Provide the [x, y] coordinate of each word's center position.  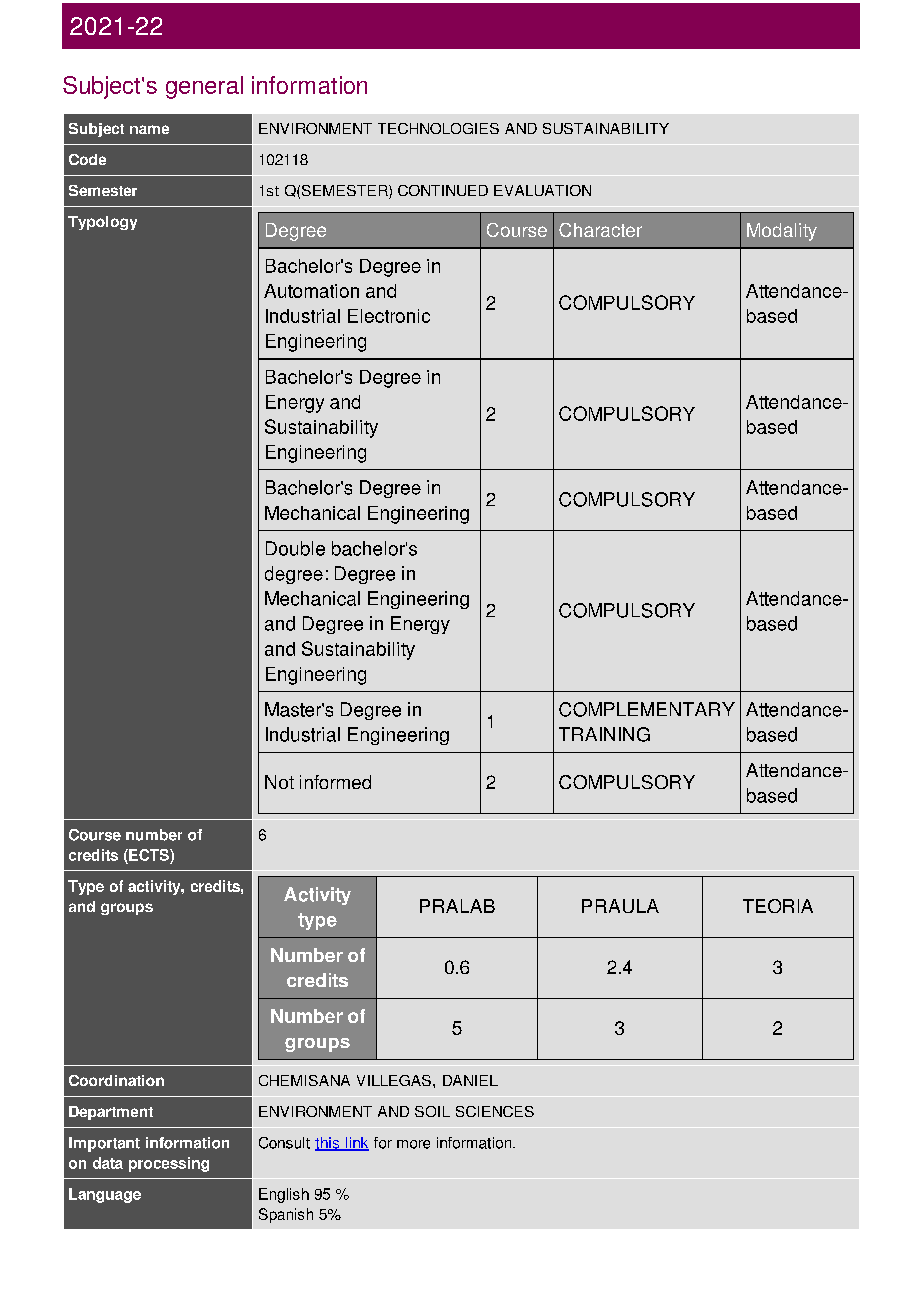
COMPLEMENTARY [647, 709]
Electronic [389, 316]
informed [335, 782]
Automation [311, 291]
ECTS [149, 855]
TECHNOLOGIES [438, 128]
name [149, 129]
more [413, 1144]
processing [169, 1164]
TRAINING [604, 734]
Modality [782, 232]
